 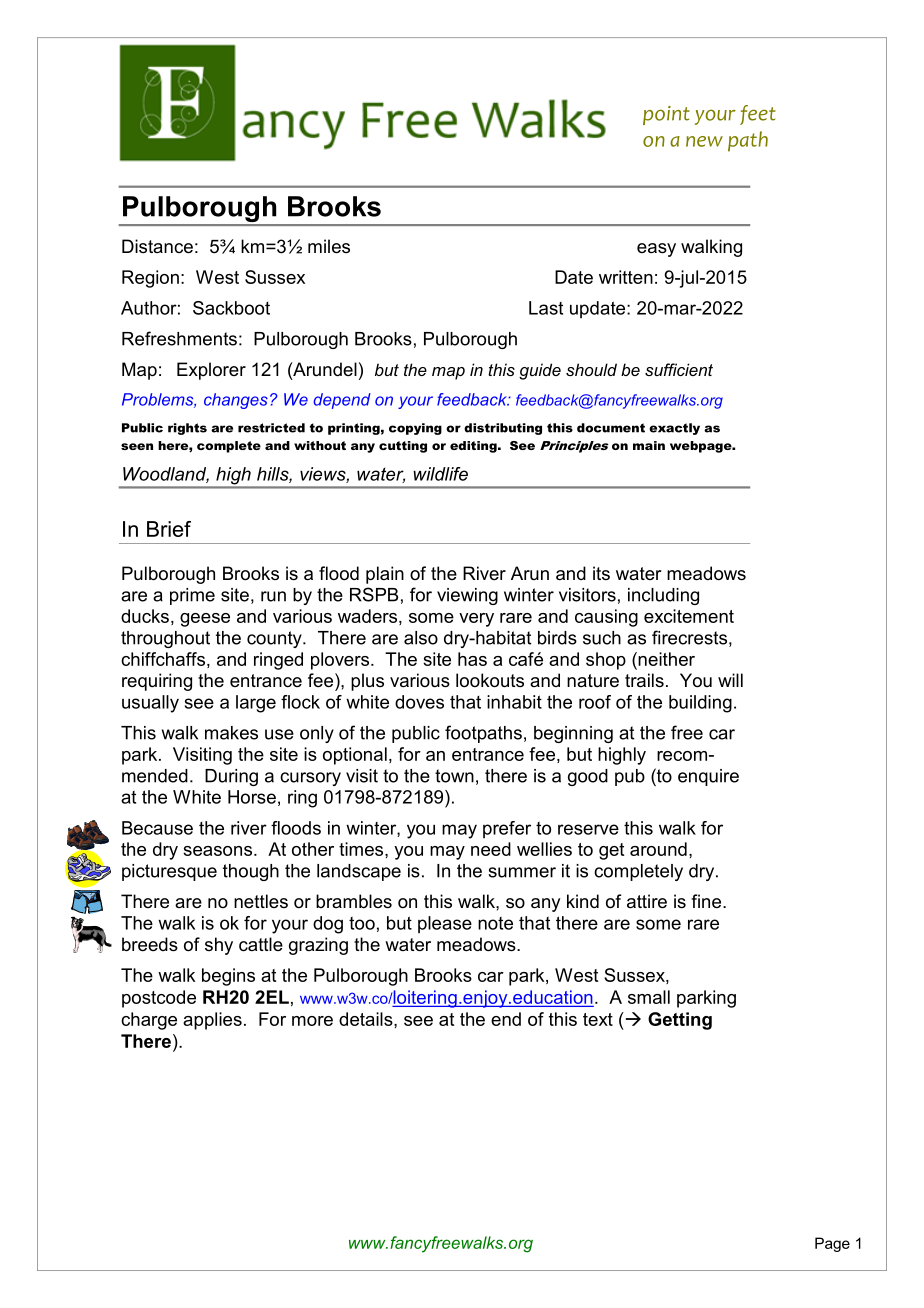 What do you see at coordinates (228, 977) in the document?
I see `begins` at bounding box center [228, 977].
